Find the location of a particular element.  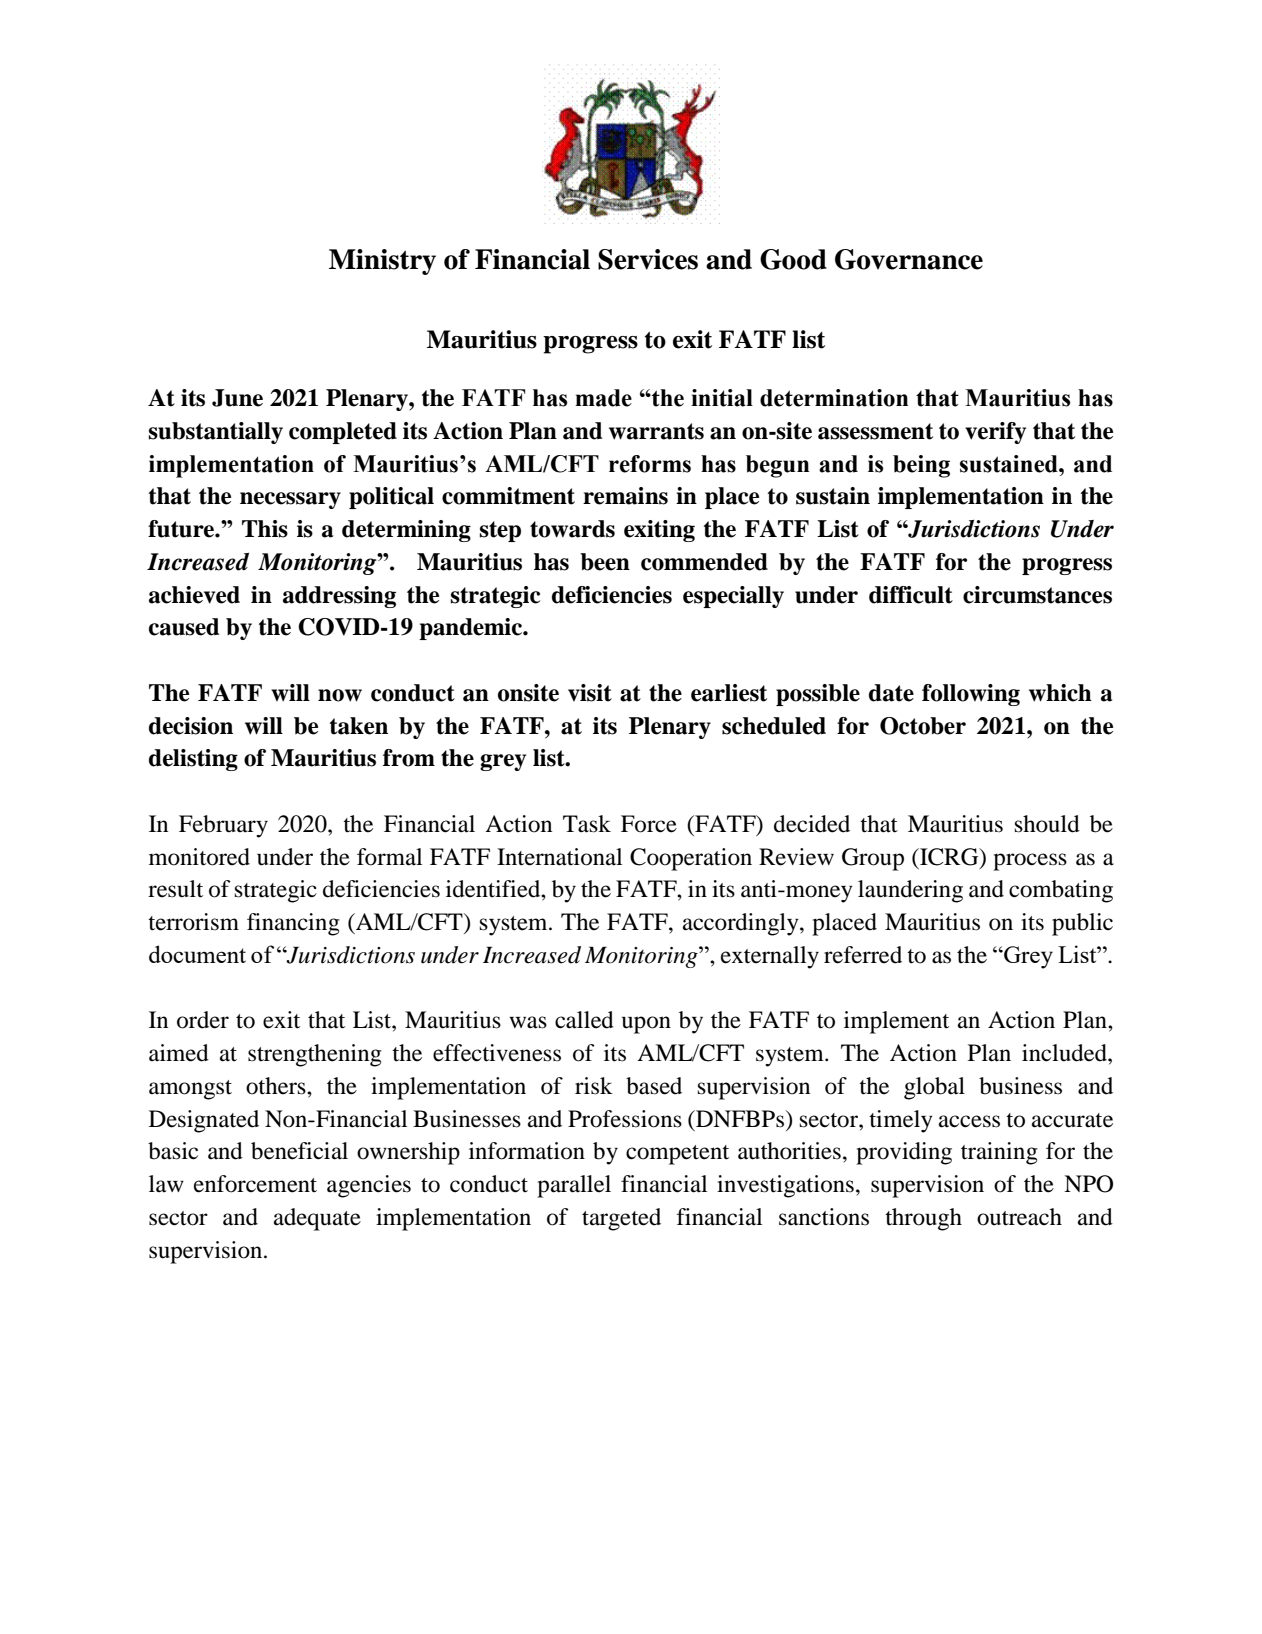

Ministry is located at coordinates (382, 262).
